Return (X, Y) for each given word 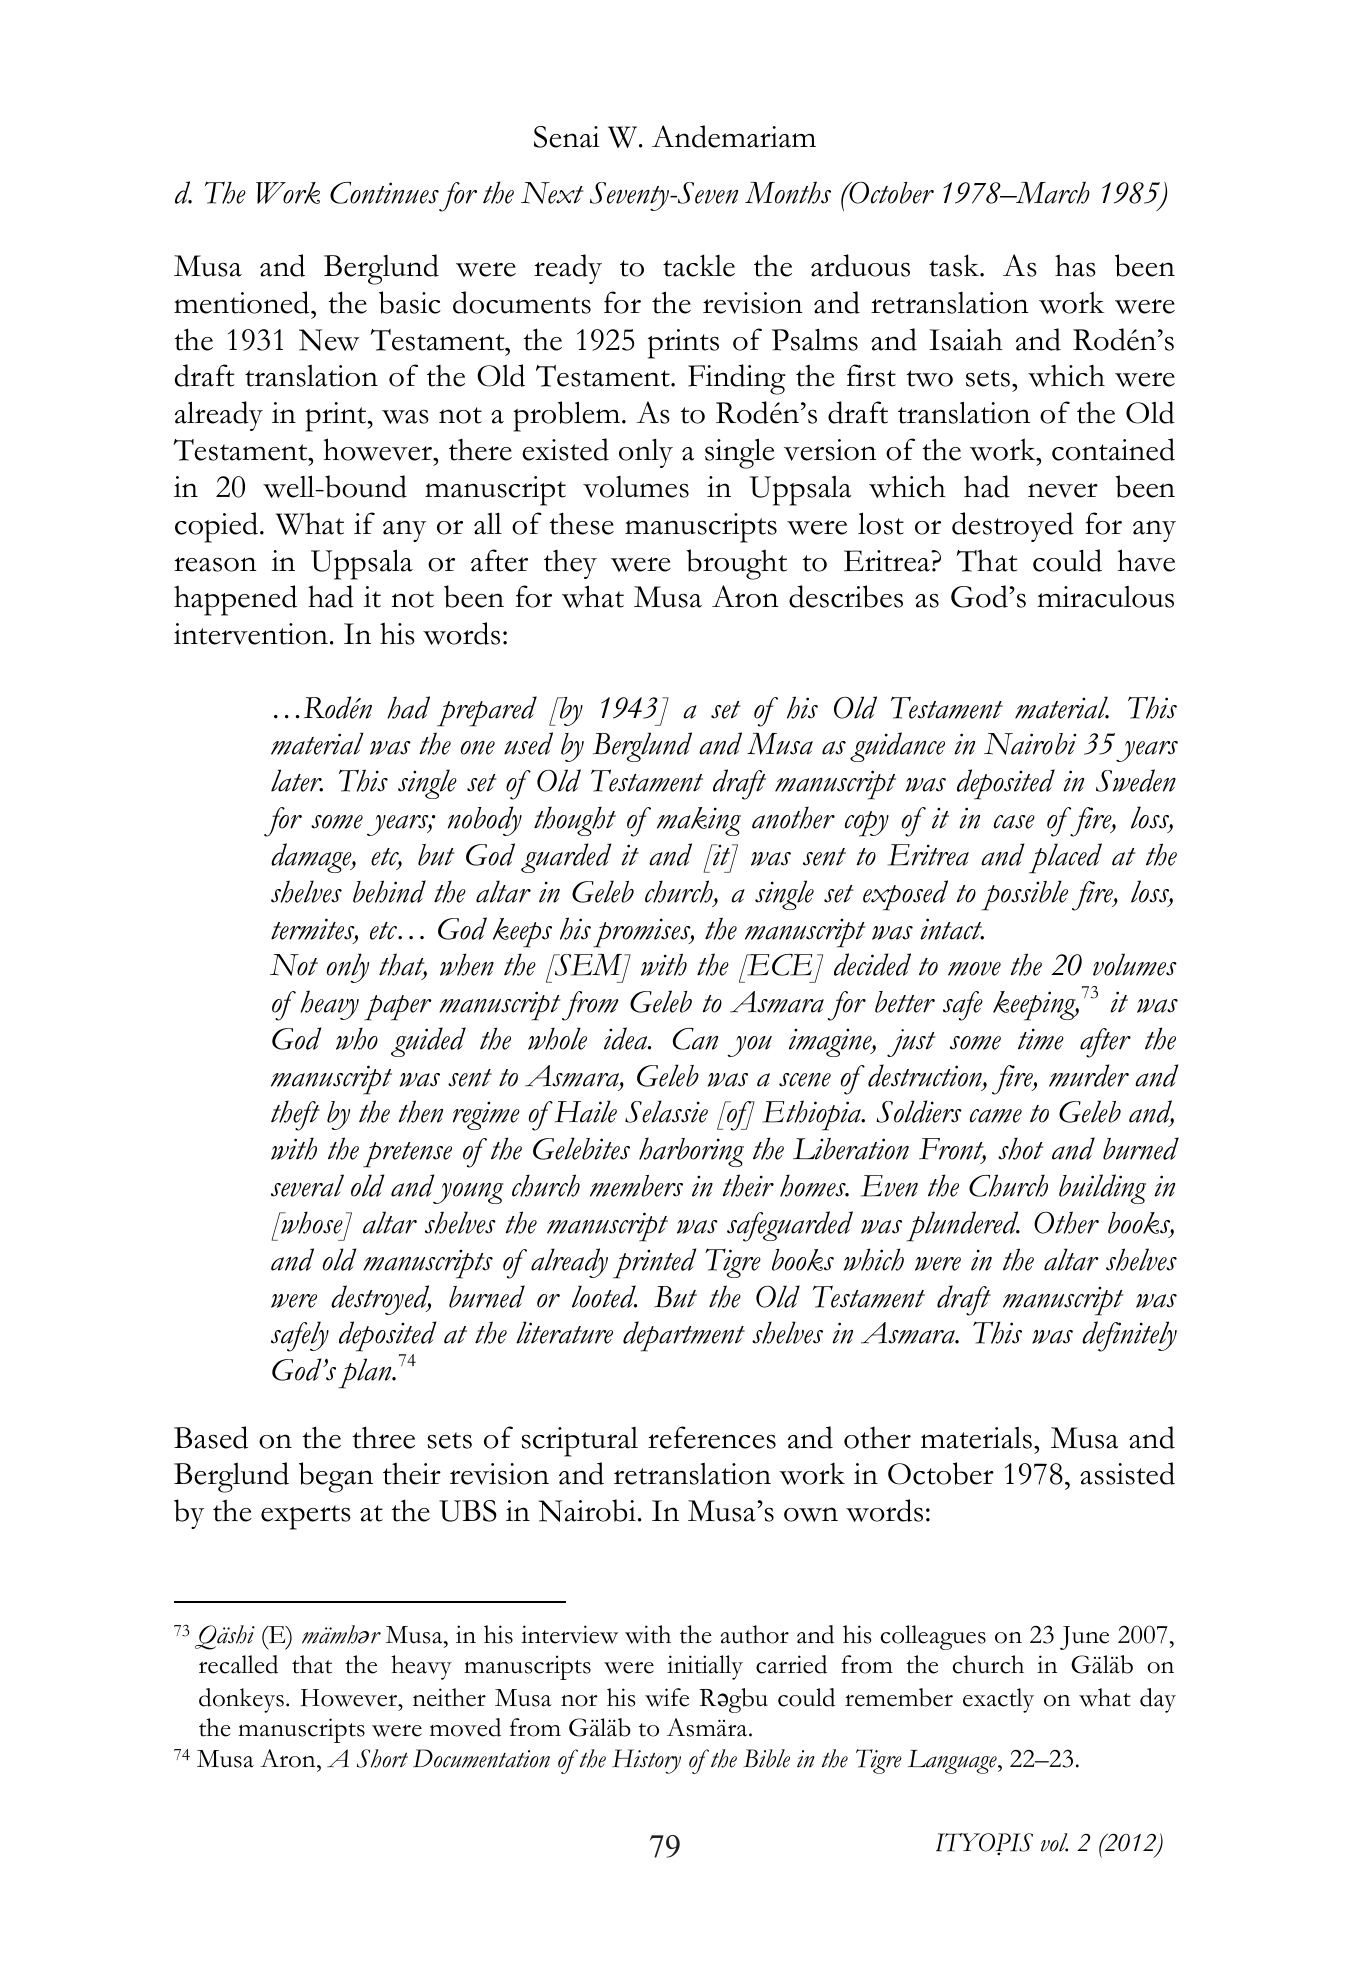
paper (398, 1008)
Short (382, 1758)
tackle (699, 265)
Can (695, 1039)
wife (667, 1697)
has (1075, 266)
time (1041, 1039)
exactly (998, 1700)
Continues (384, 193)
